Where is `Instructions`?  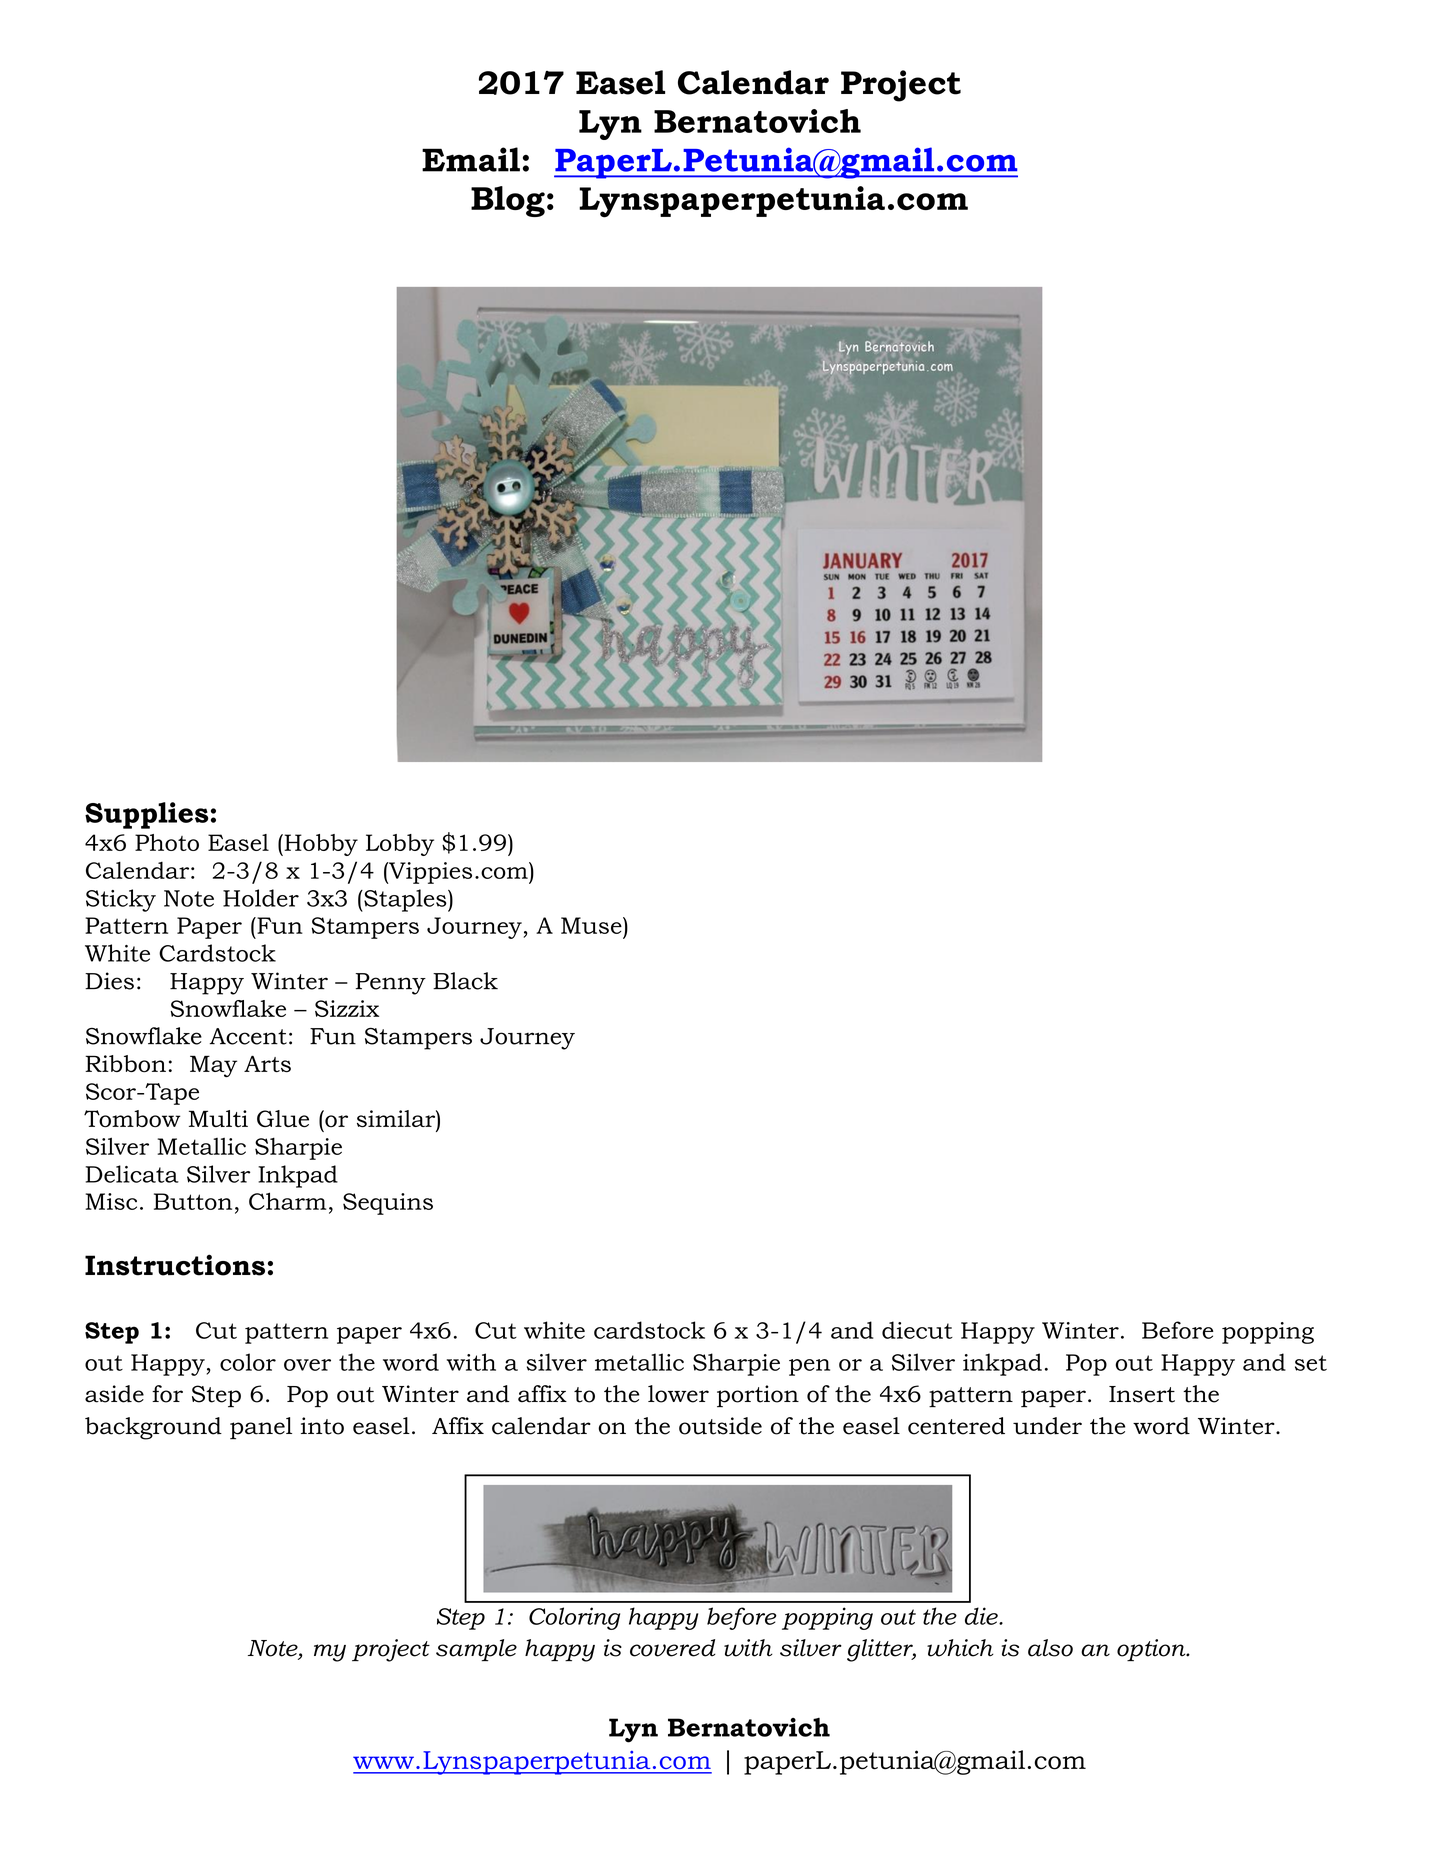 Instructions is located at coordinates (175, 1265).
